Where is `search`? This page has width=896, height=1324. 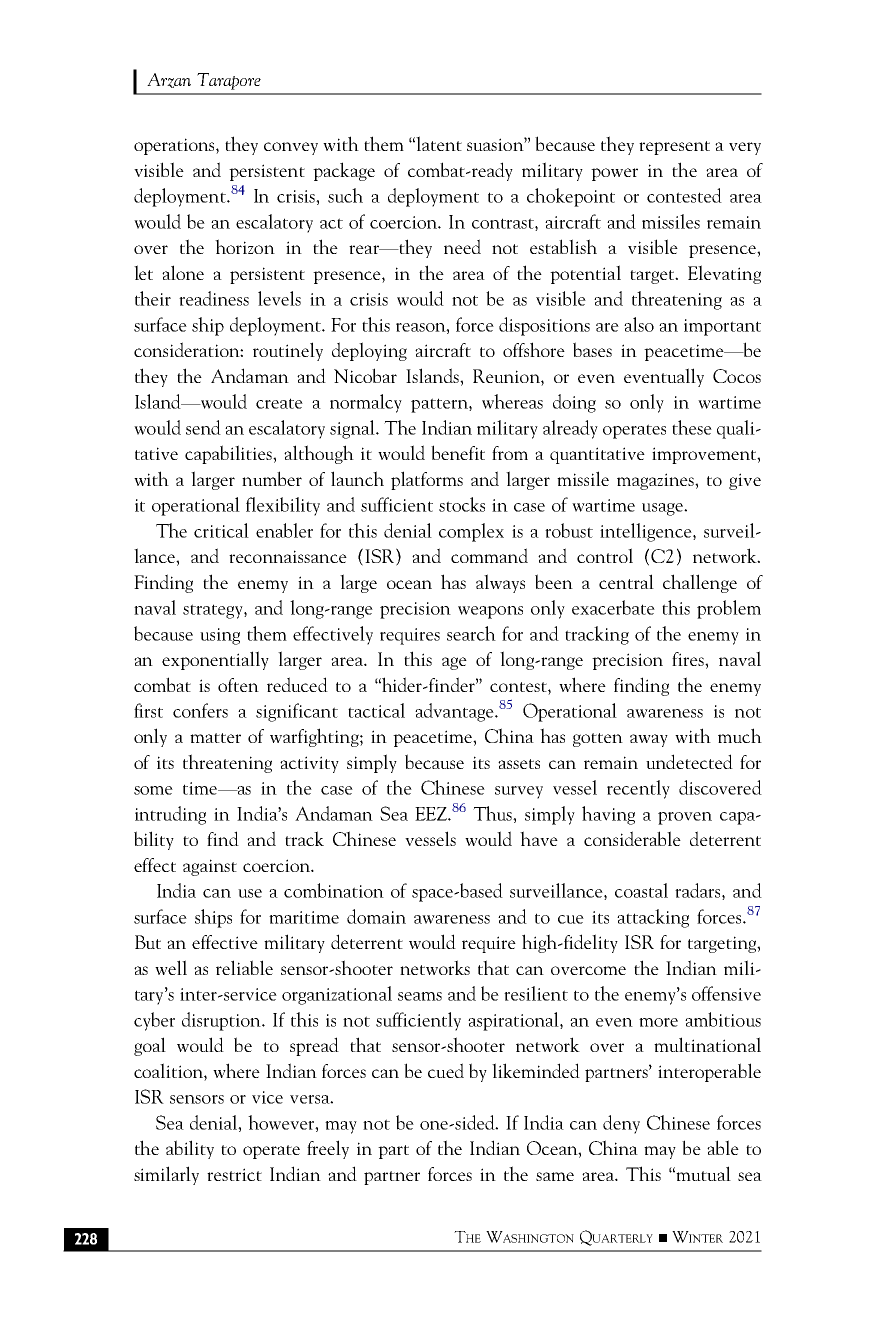 search is located at coordinates (471, 633).
